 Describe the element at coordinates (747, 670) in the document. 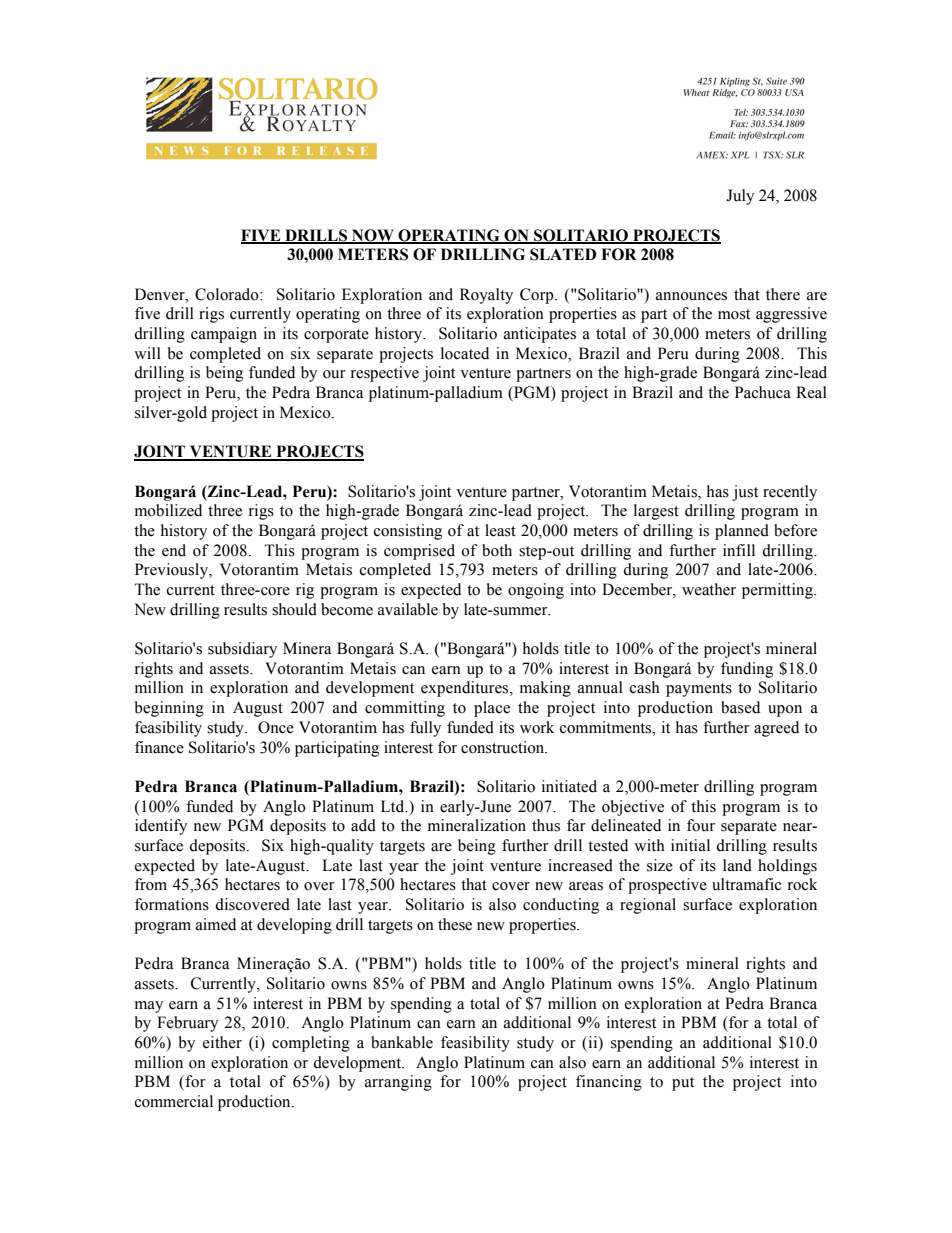

I see `funding` at that location.
